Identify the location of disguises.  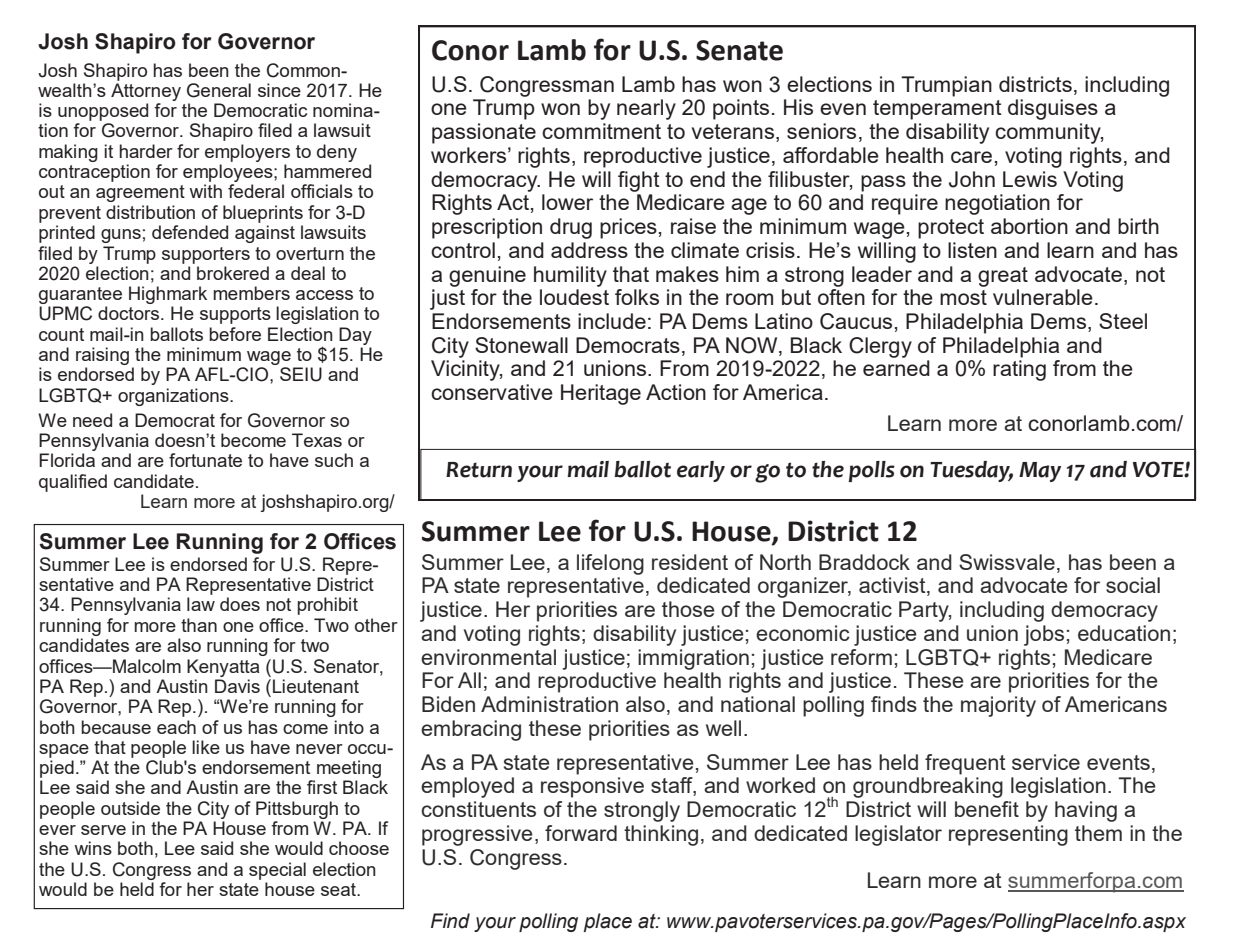
(1053, 109).
